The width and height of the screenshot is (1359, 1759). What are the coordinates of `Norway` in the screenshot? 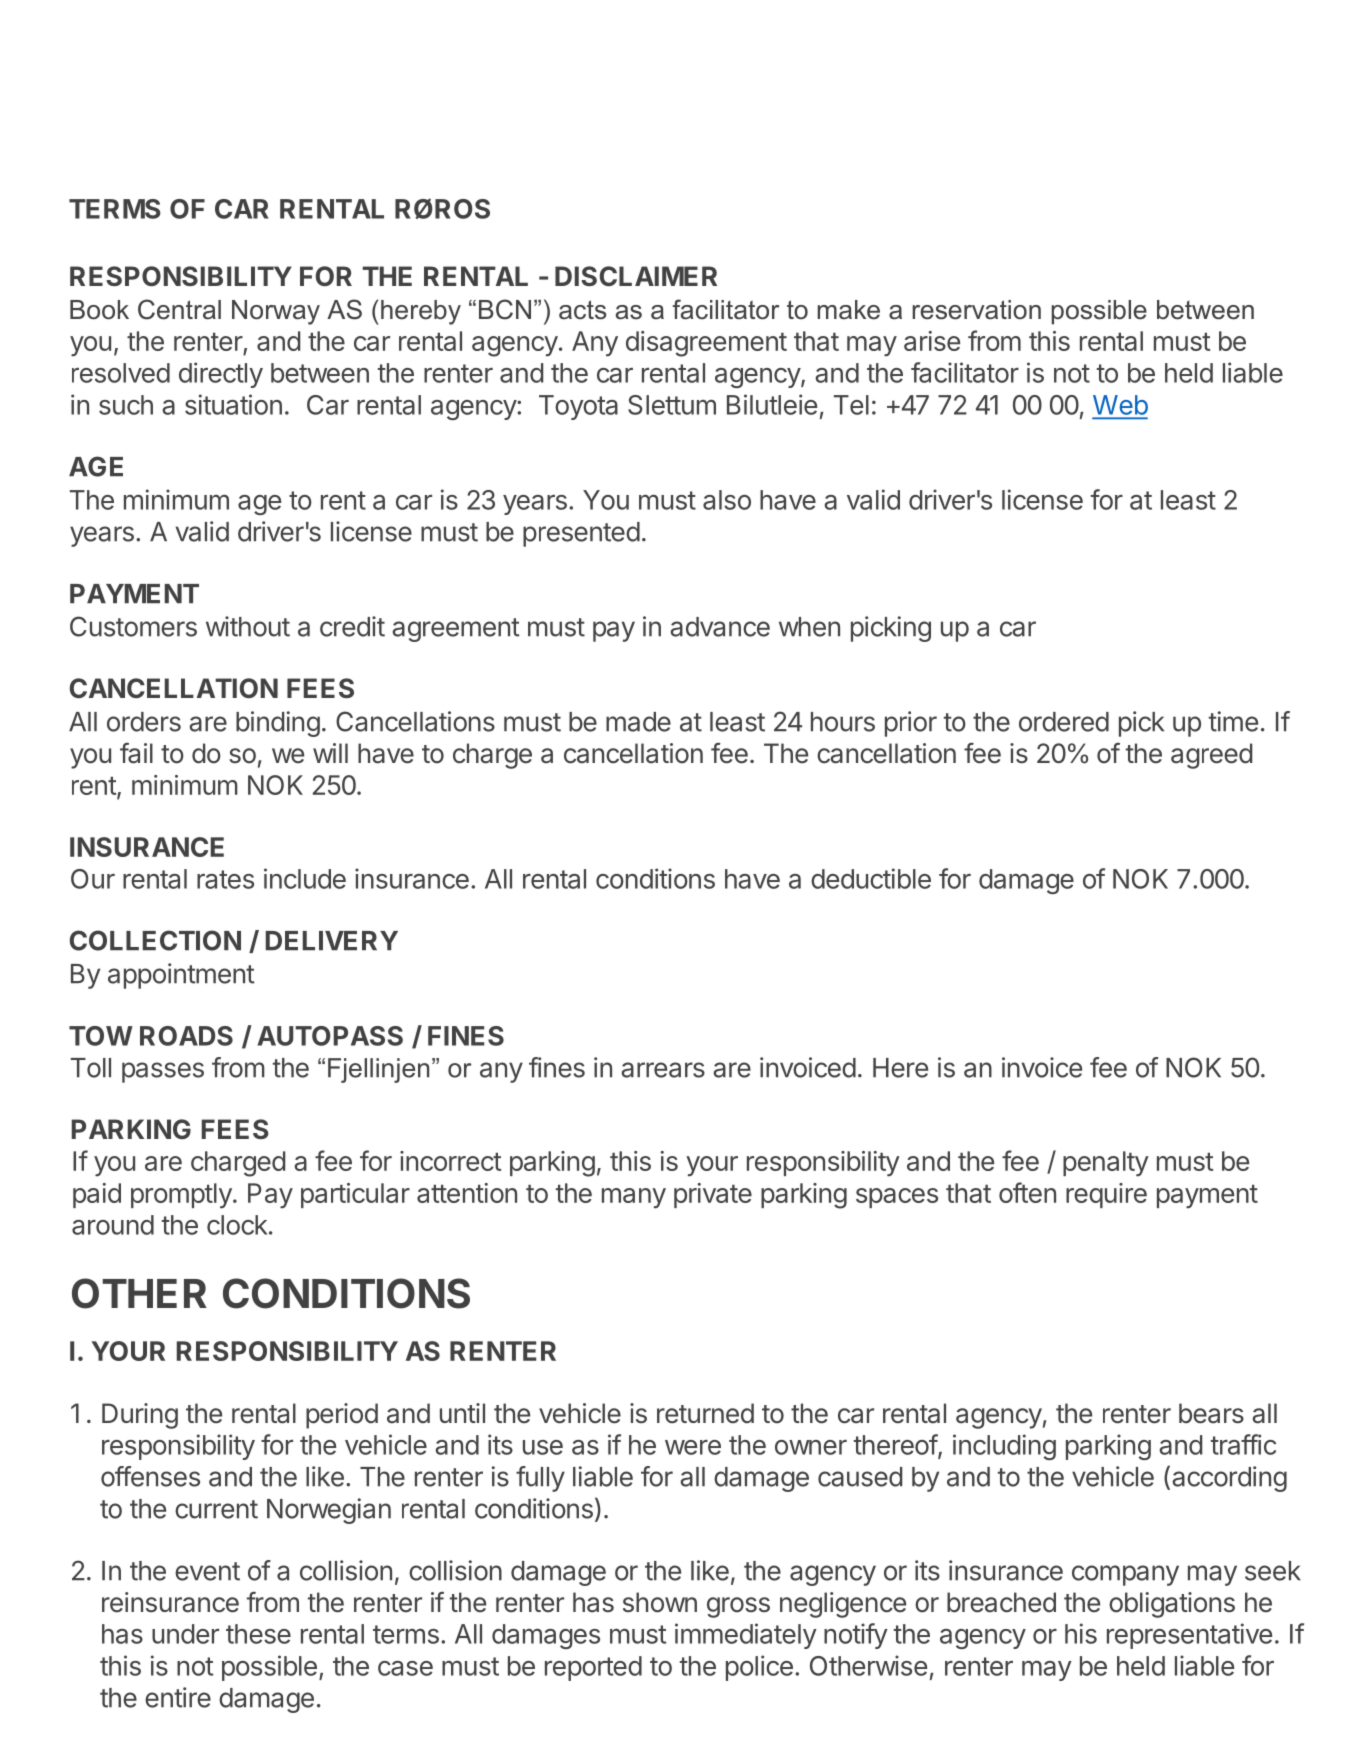 It's located at (276, 312).
